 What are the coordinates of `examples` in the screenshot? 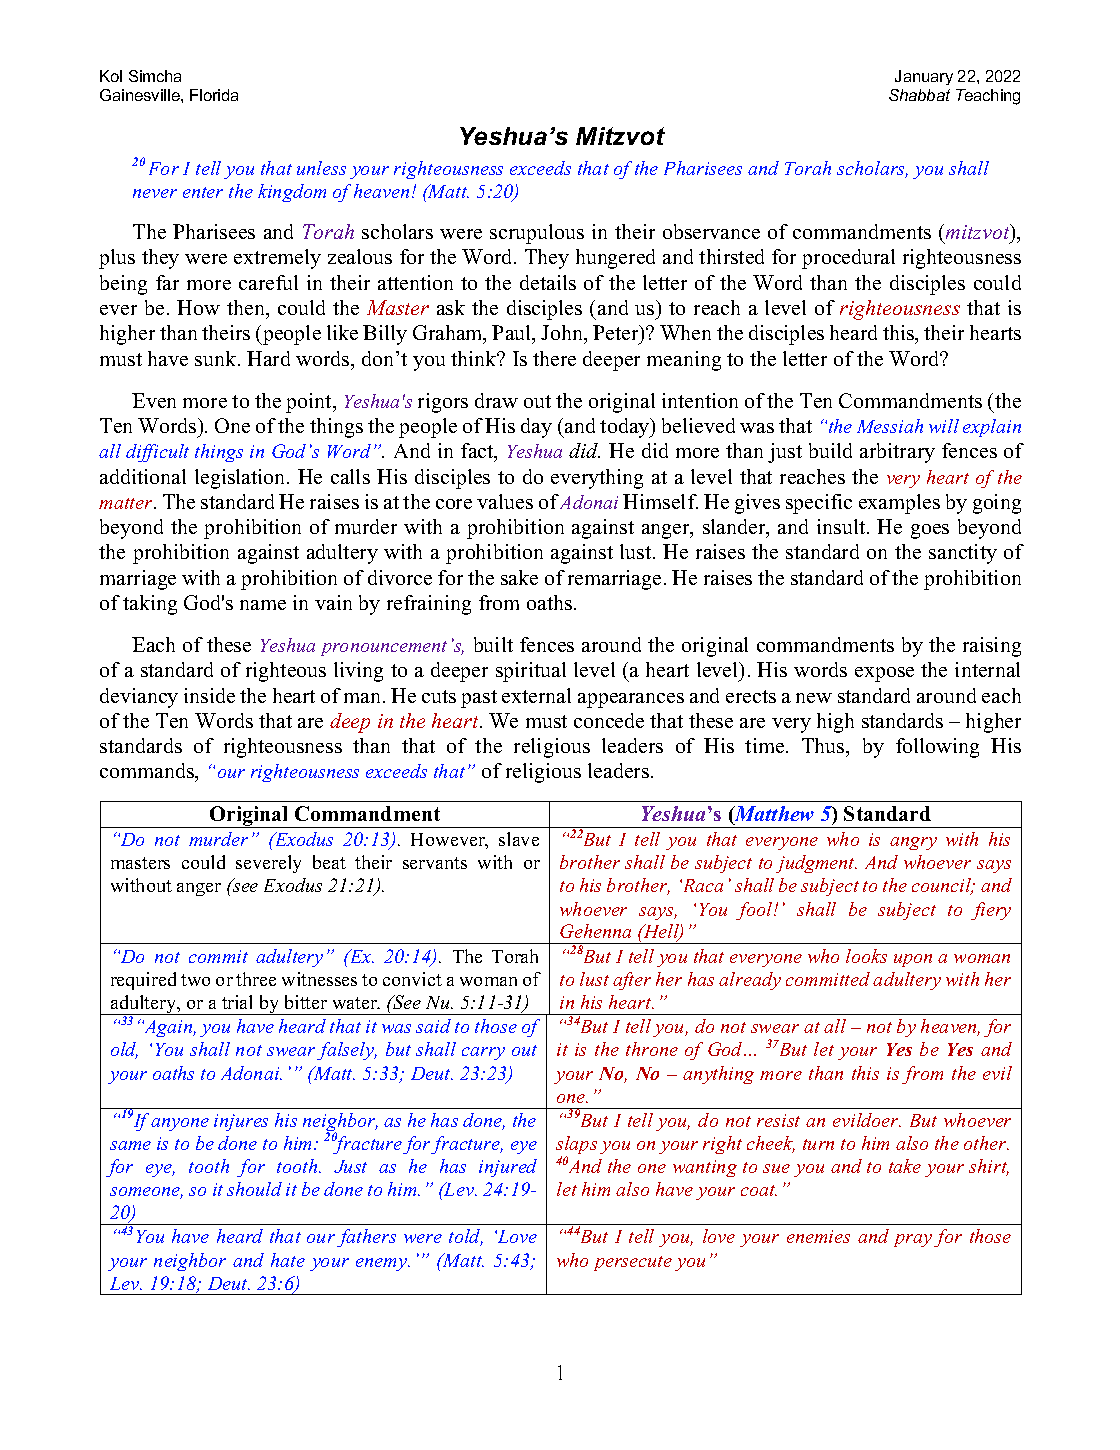 It's located at (899, 504).
